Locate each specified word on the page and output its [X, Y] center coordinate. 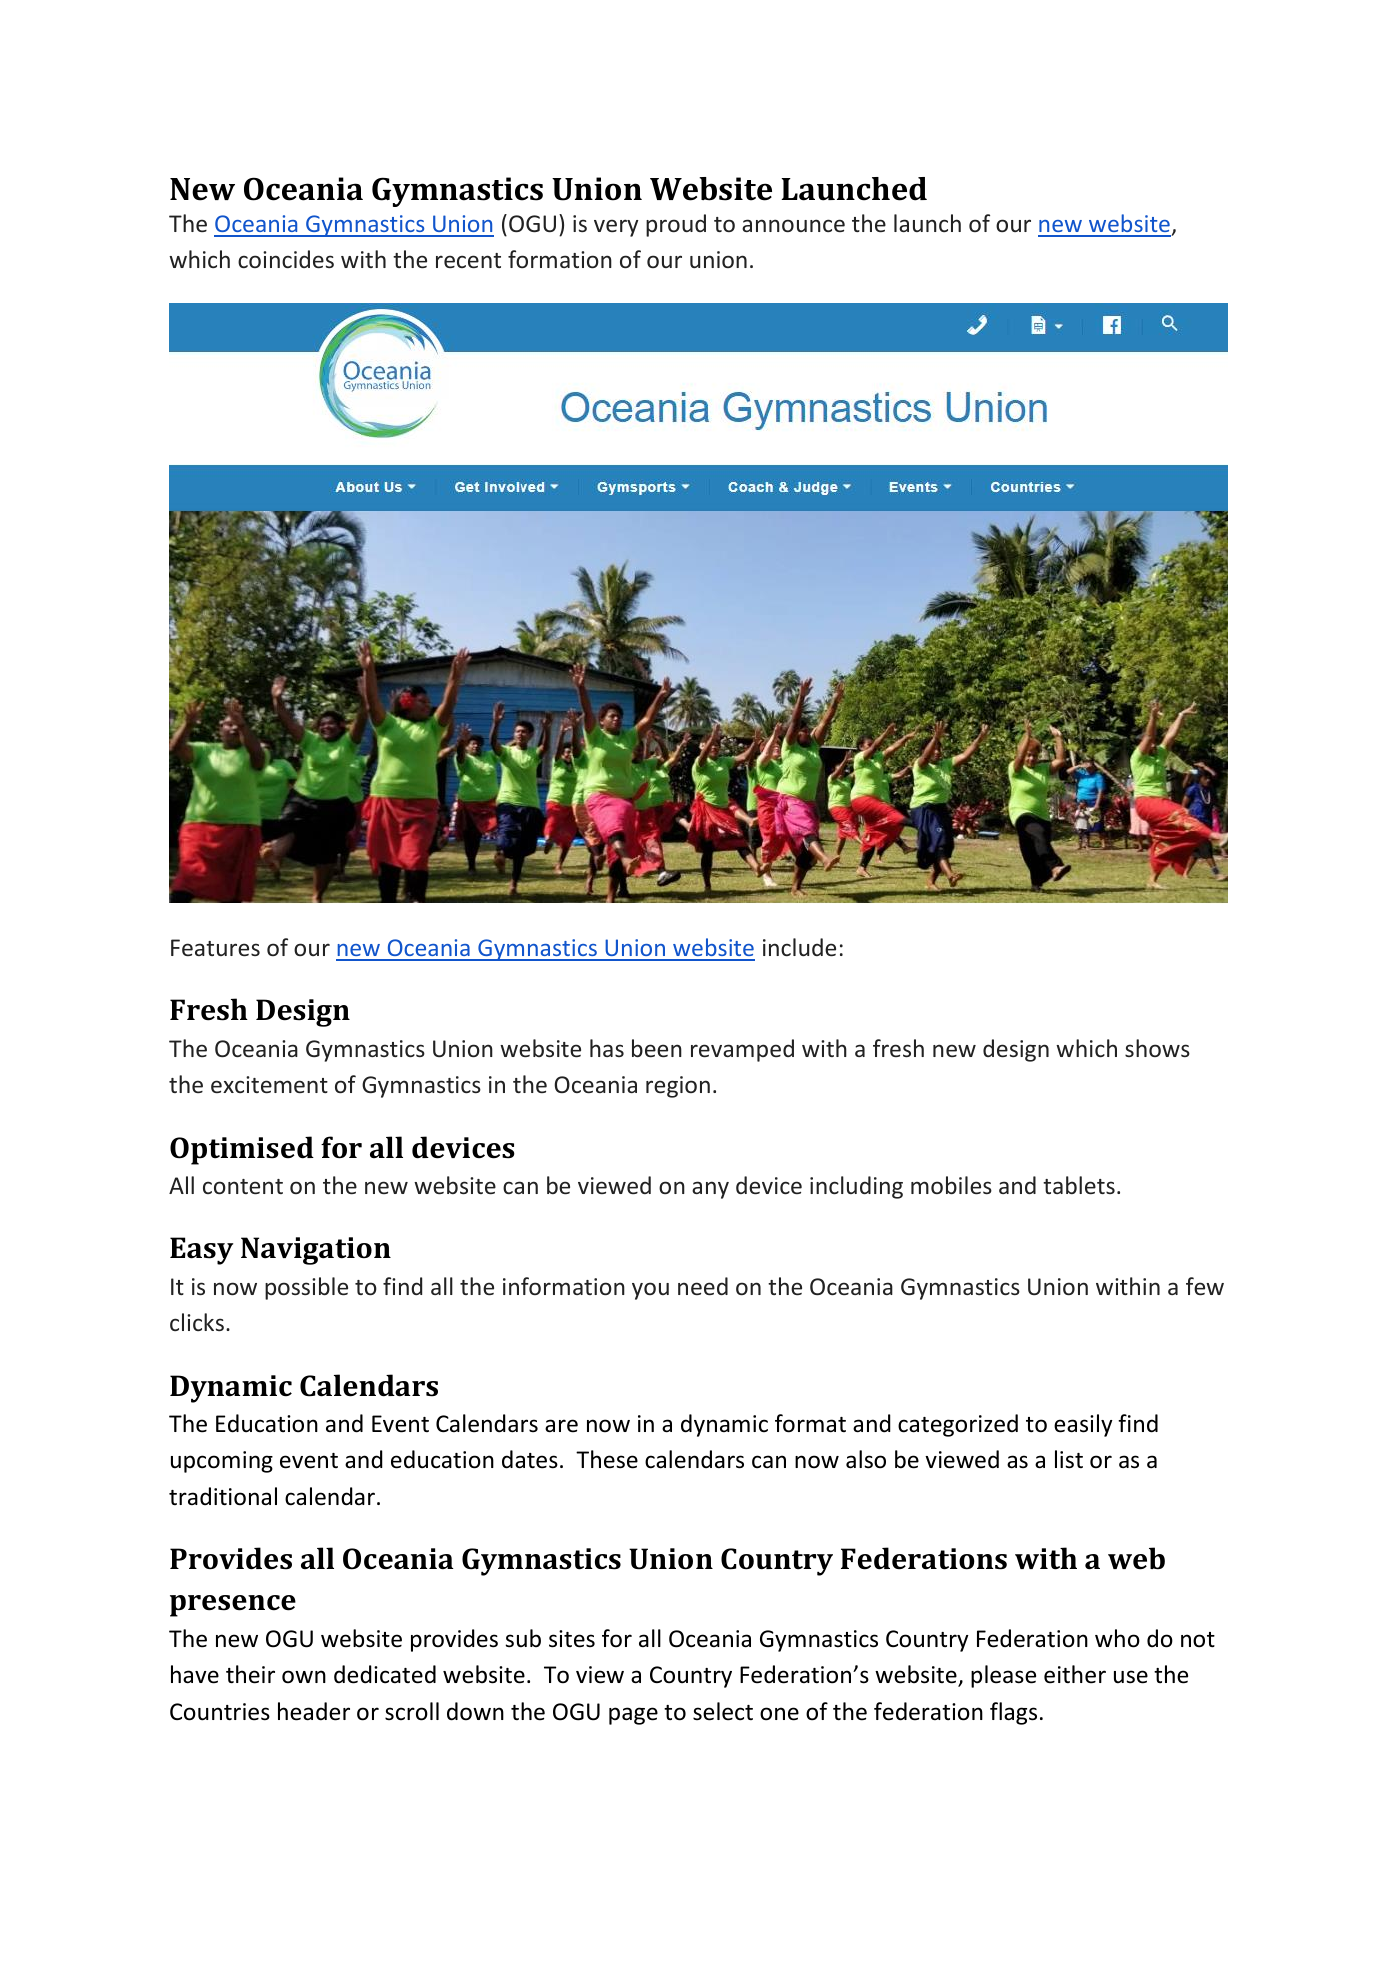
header [314, 1711]
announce [793, 225]
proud [676, 225]
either [1075, 1674]
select [723, 1711]
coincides [286, 259]
